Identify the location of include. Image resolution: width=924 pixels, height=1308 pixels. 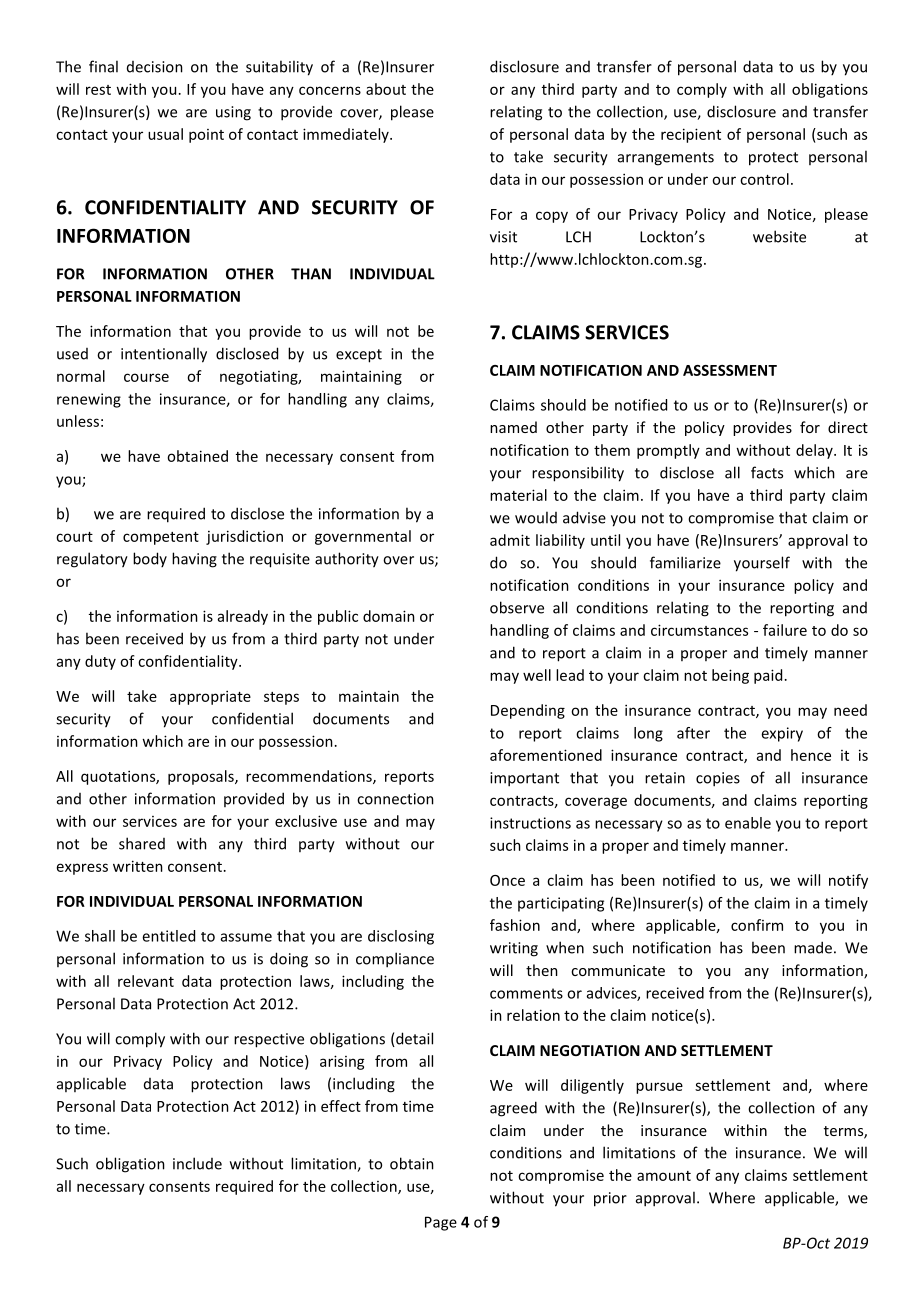
(197, 1163).
